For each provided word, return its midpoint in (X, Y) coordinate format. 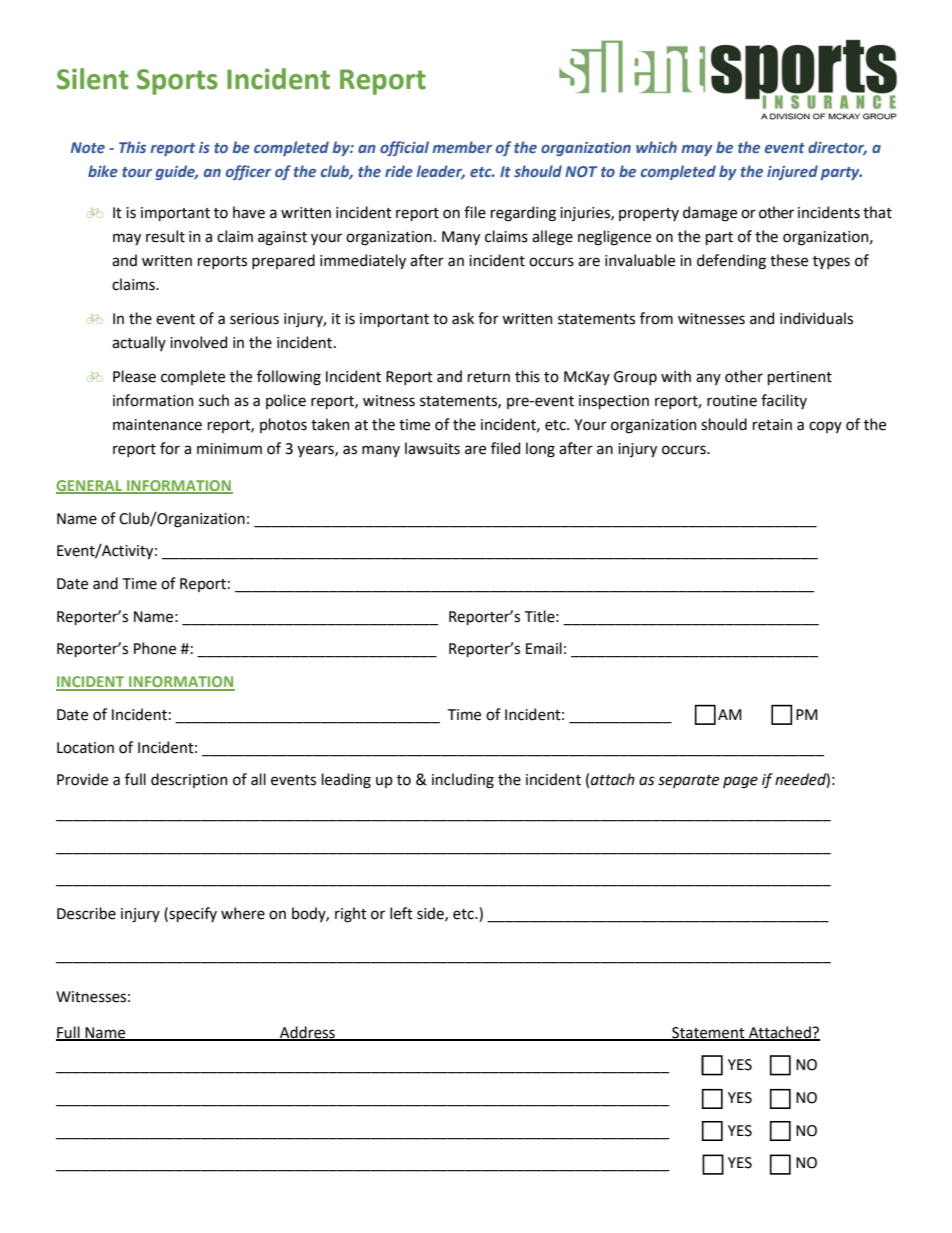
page (740, 782)
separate (688, 781)
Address (307, 1033)
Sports (177, 82)
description (189, 780)
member (462, 147)
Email (544, 648)
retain (772, 425)
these (789, 260)
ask (463, 318)
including (463, 781)
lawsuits (432, 448)
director (837, 148)
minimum (229, 449)
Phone (155, 648)
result (165, 236)
